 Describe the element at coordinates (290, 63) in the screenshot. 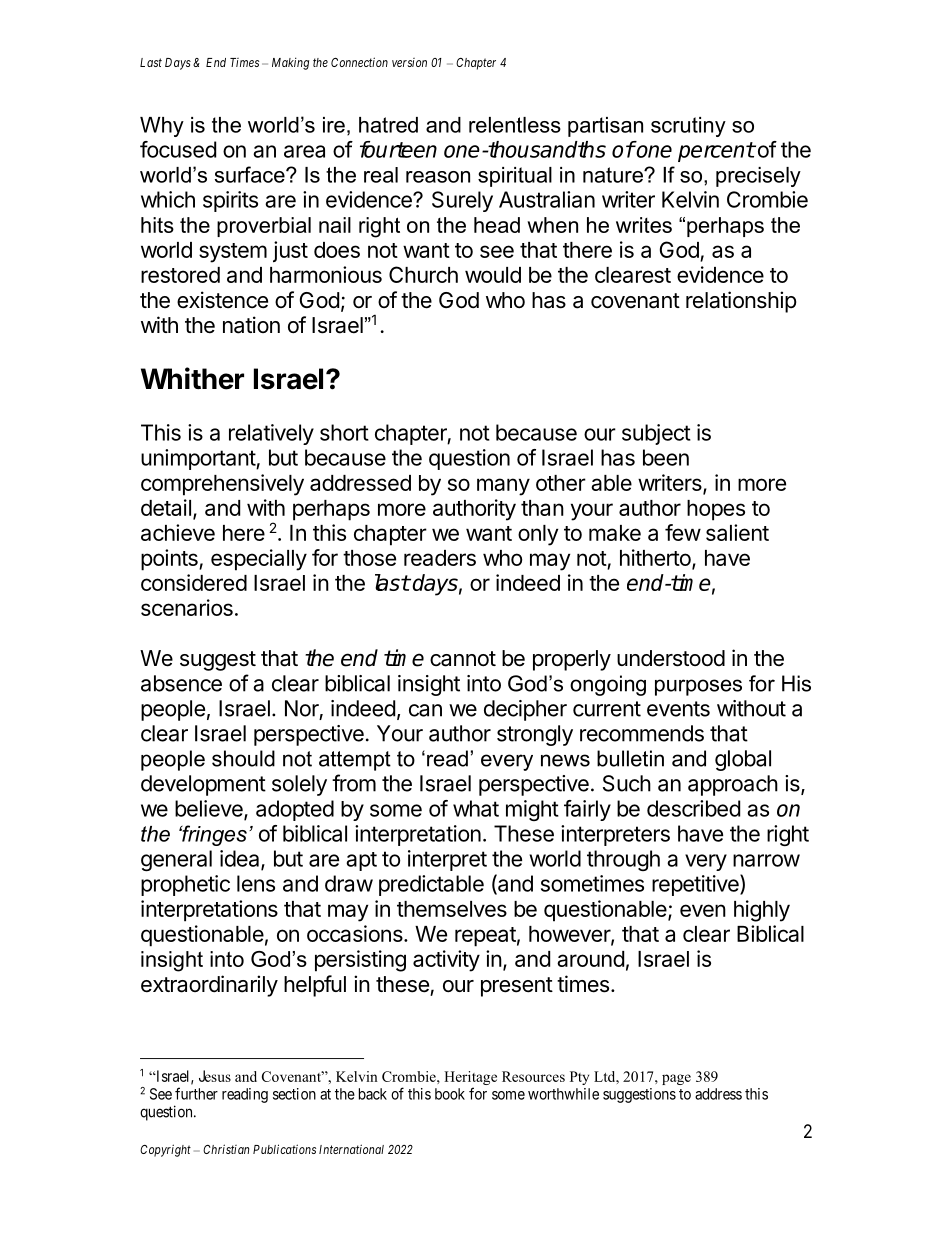

I see `Making` at that location.
